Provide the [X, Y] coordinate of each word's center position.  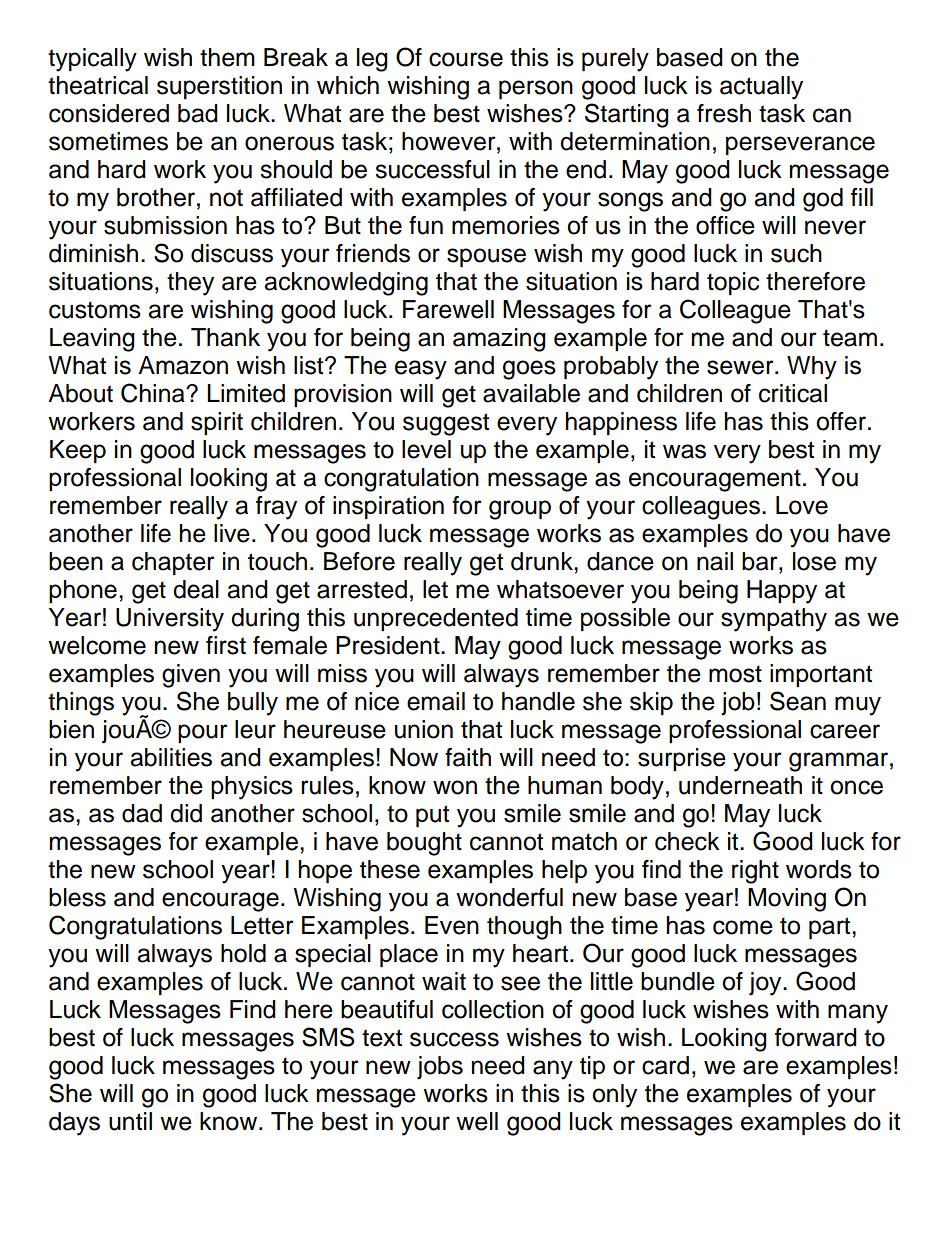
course [466, 59]
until [130, 1121]
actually [761, 88]
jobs [440, 1068]
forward [816, 1037]
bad [198, 113]
